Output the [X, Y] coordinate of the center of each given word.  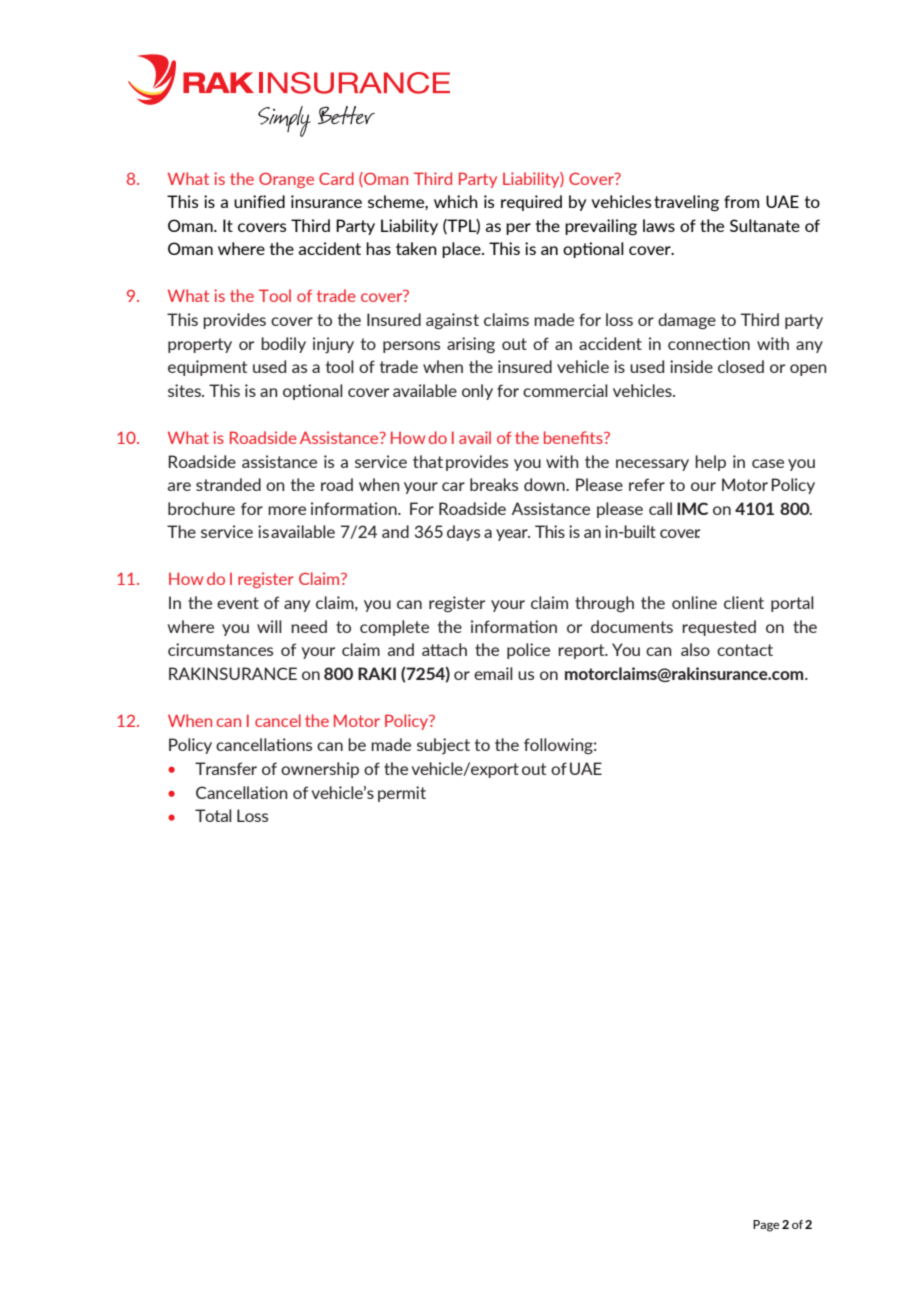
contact [745, 650]
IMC [692, 508]
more [287, 510]
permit [402, 794]
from [741, 201]
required [531, 203]
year [513, 535]
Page [766, 1226]
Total [213, 815]
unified [259, 201]
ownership [320, 770]
